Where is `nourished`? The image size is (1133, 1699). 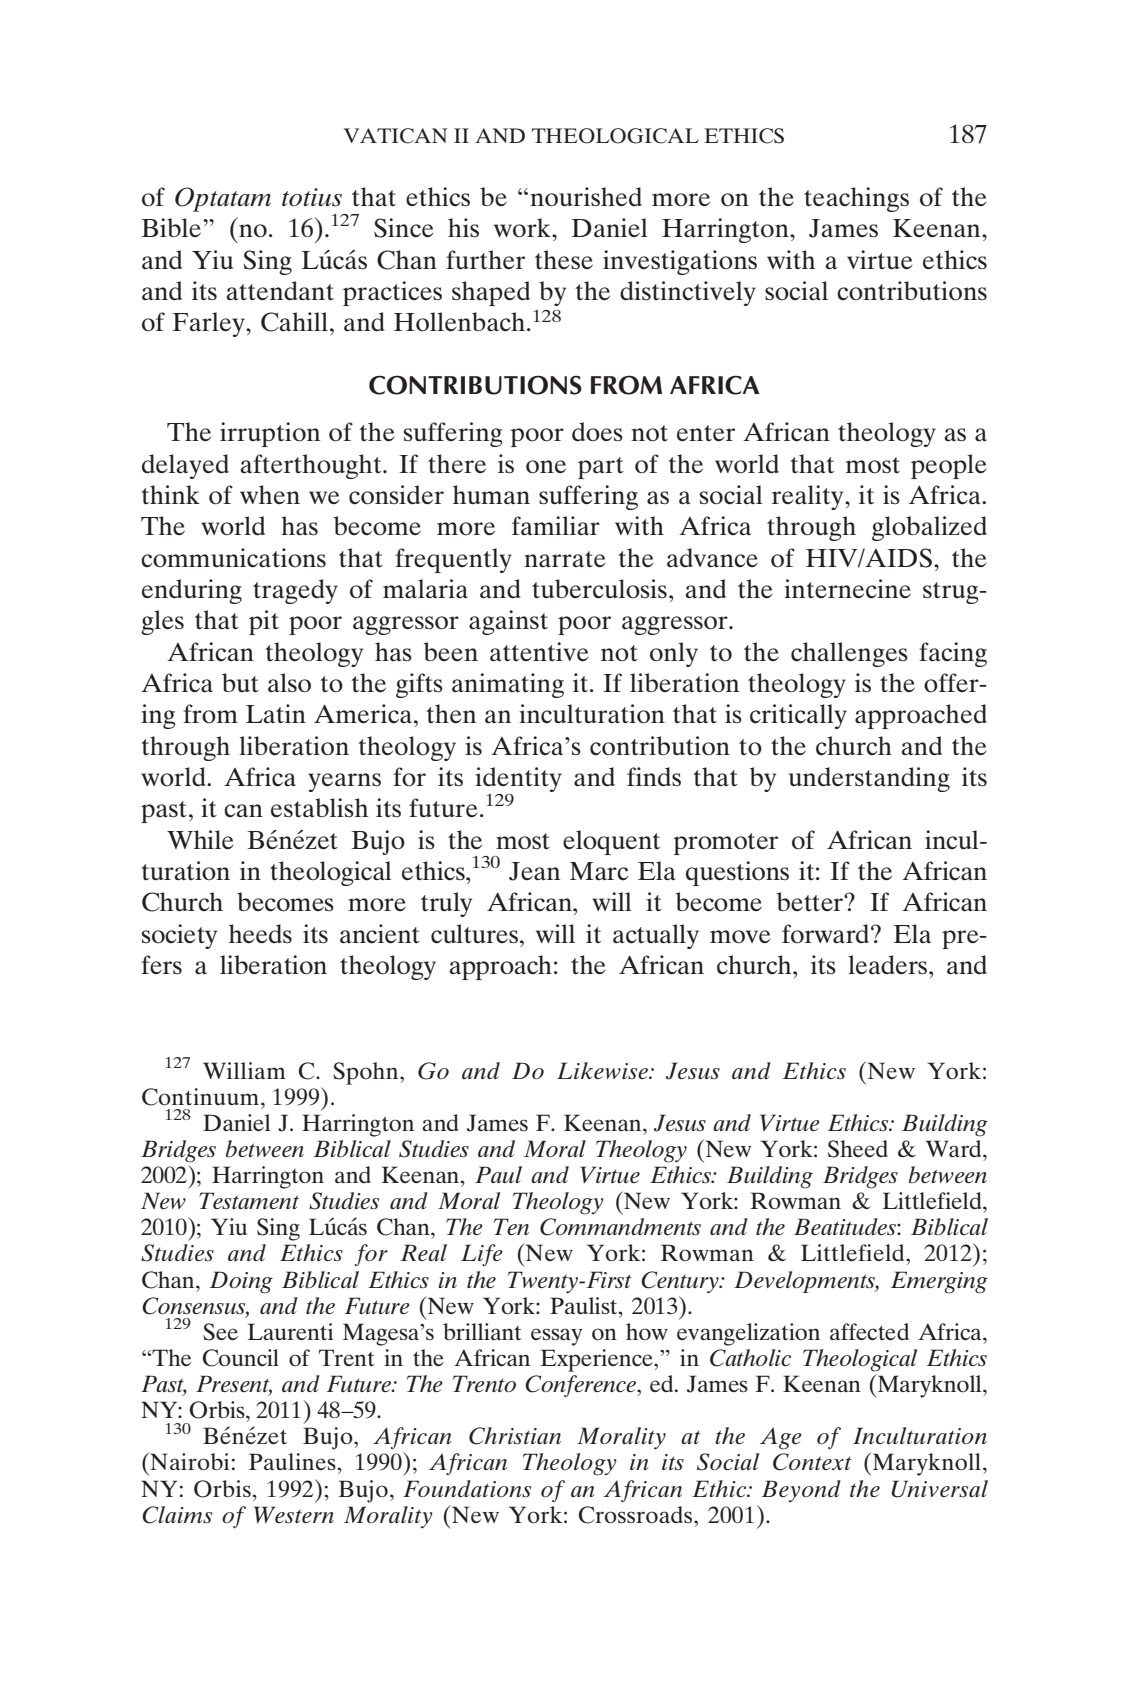 nourished is located at coordinates (586, 197).
